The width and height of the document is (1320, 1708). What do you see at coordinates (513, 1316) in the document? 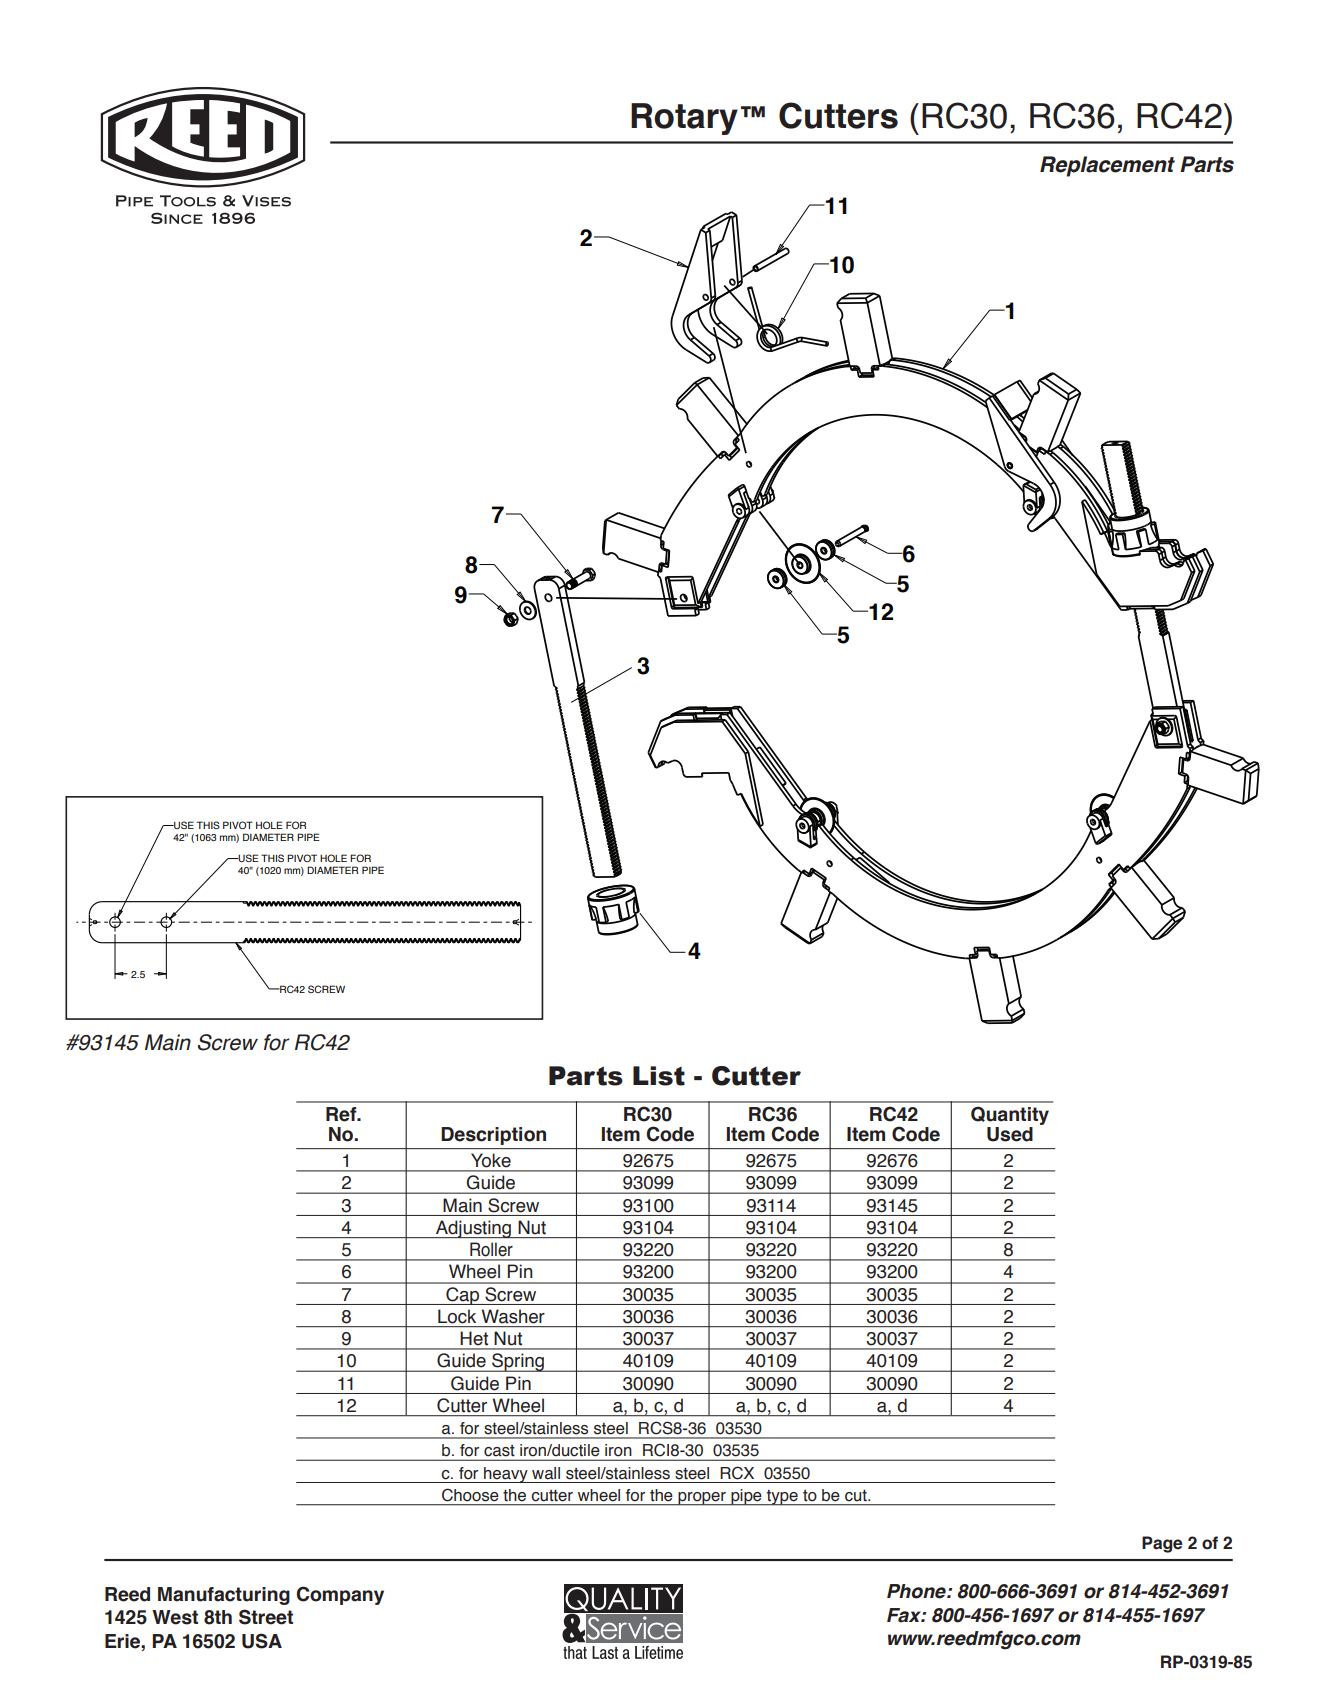
I see `Washer` at bounding box center [513, 1316].
